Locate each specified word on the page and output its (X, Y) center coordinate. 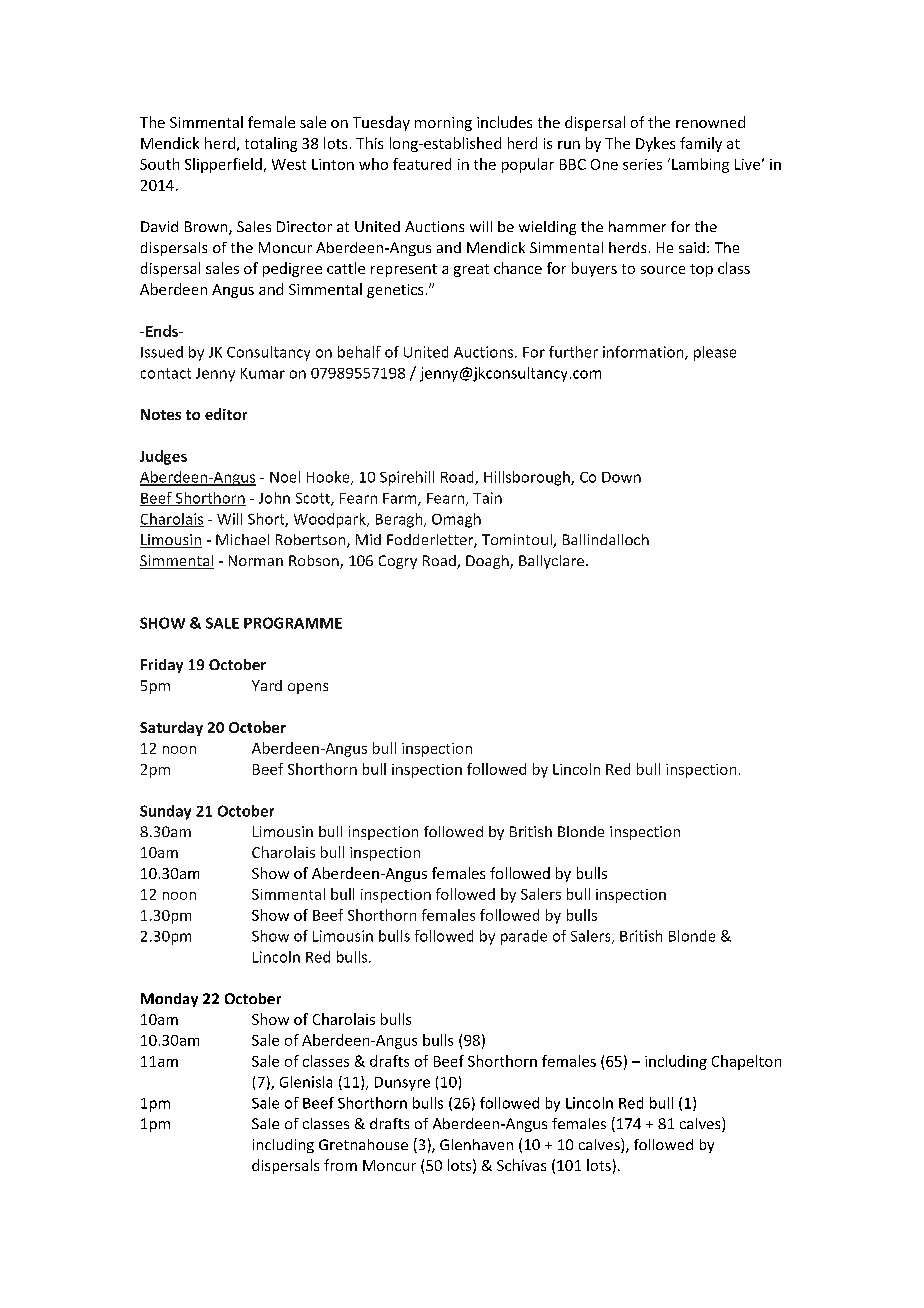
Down (621, 477)
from (340, 1165)
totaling (271, 144)
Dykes (655, 144)
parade (524, 937)
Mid (368, 539)
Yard (267, 685)
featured (422, 164)
